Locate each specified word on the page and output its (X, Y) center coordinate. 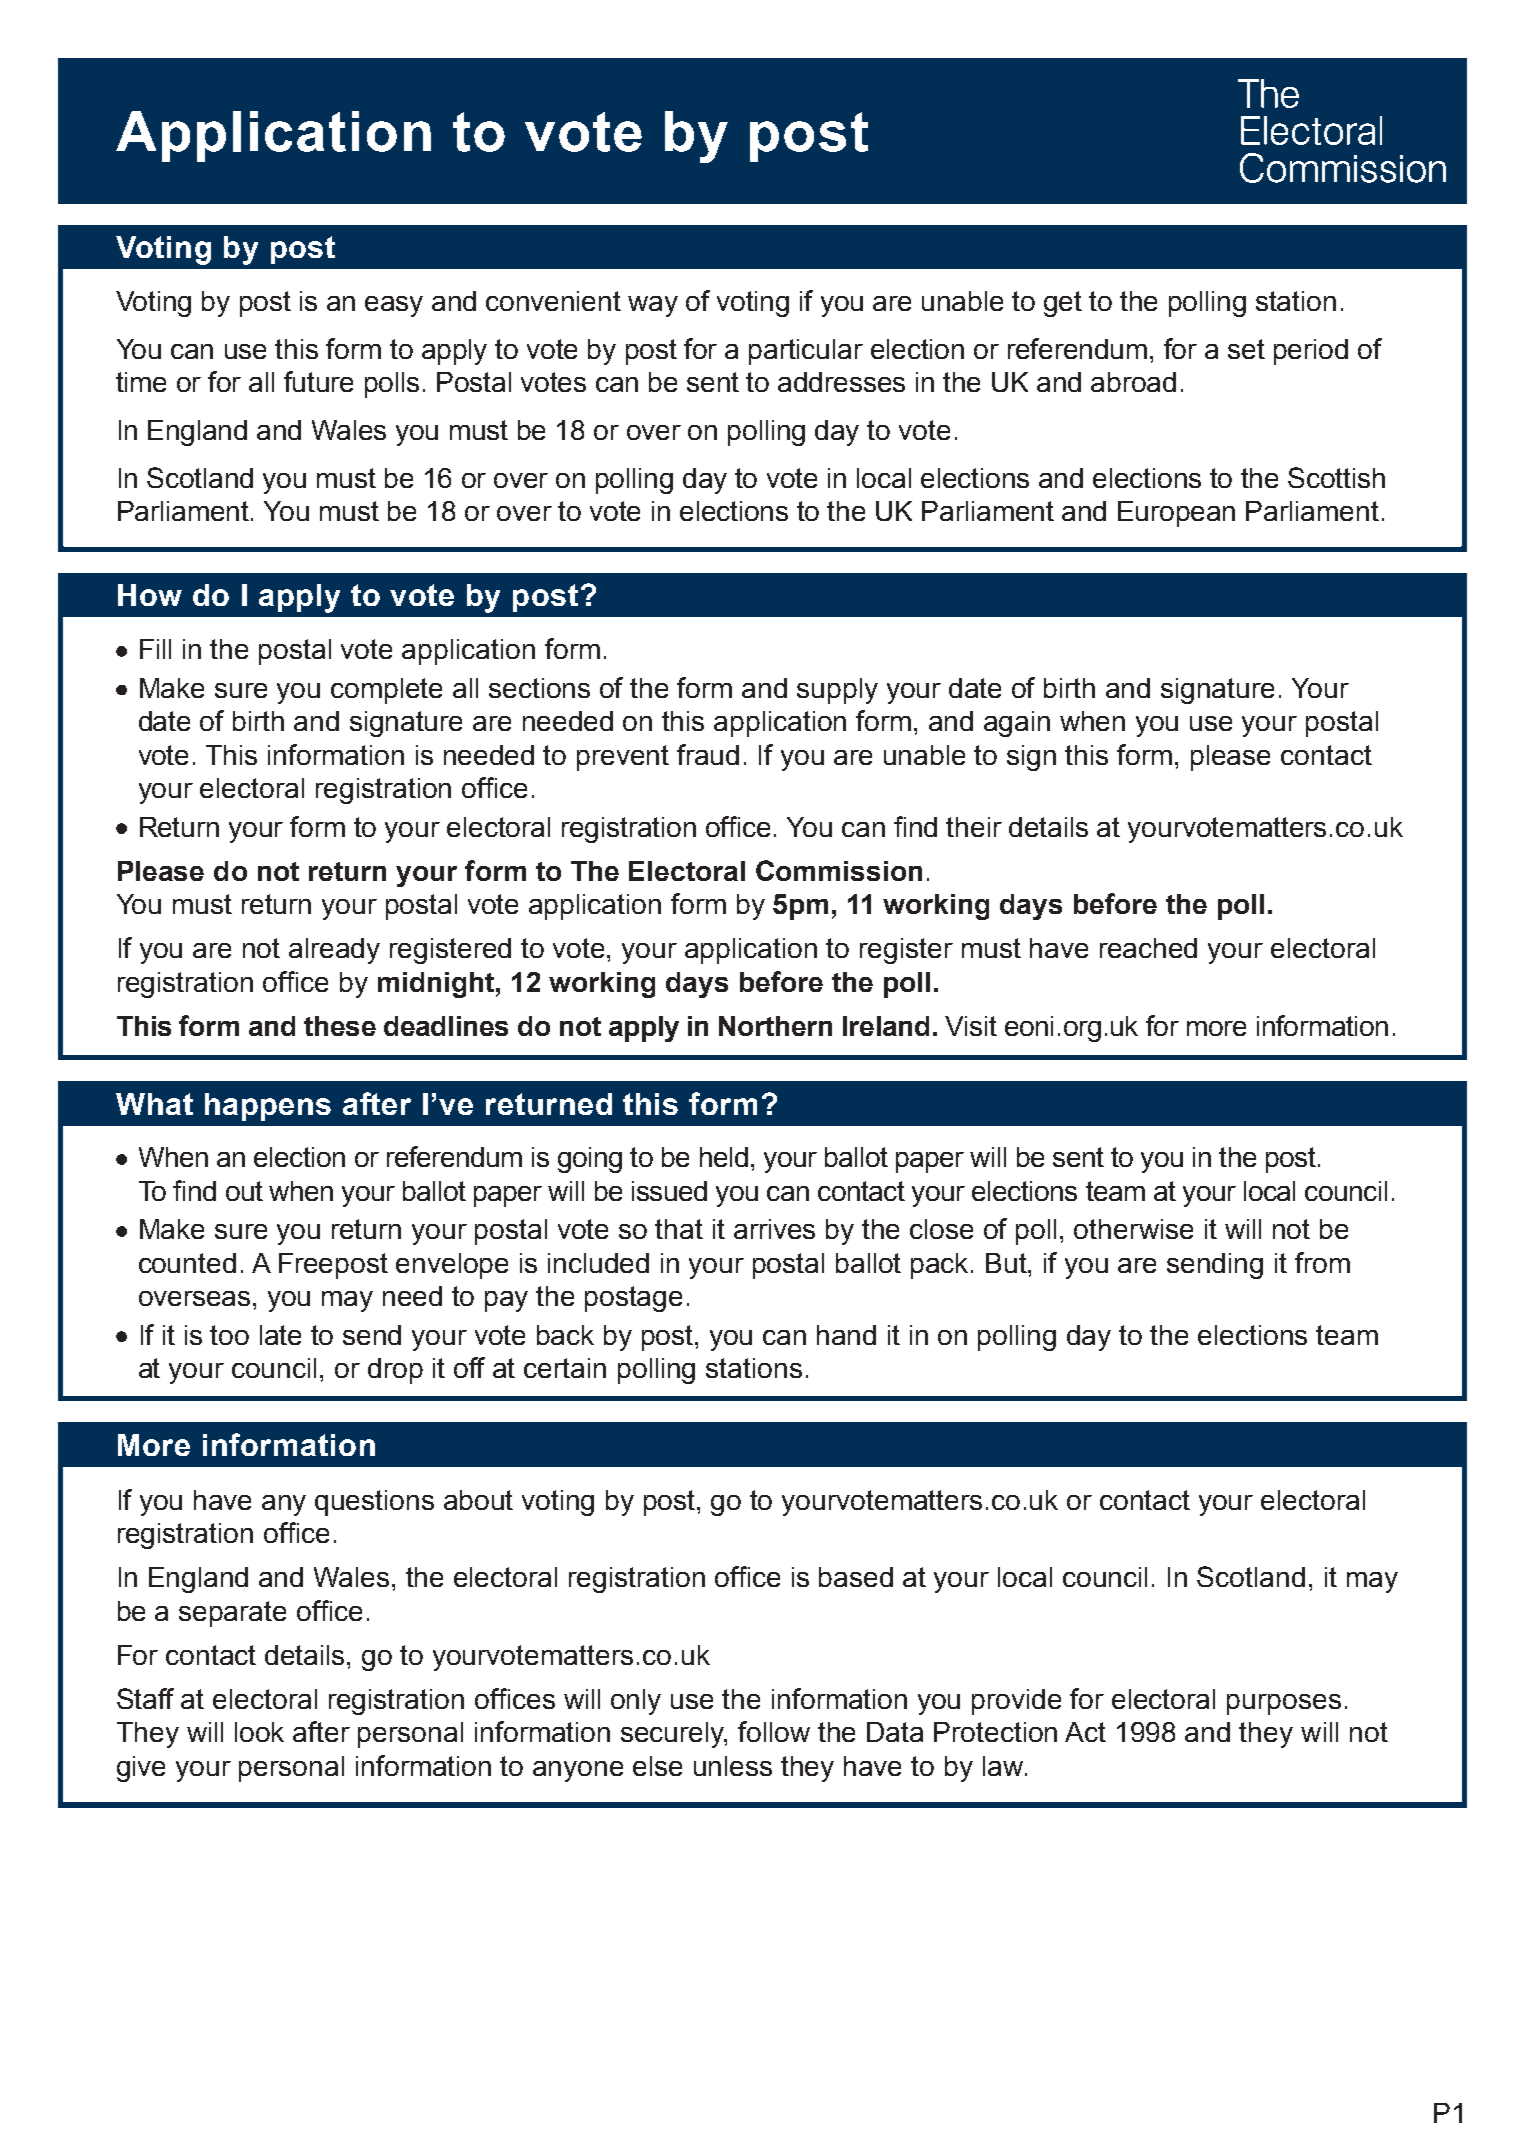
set (1246, 349)
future (318, 381)
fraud (708, 754)
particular (806, 352)
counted (187, 1263)
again (1017, 724)
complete (386, 691)
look (259, 1732)
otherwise (1133, 1229)
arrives (774, 1229)
